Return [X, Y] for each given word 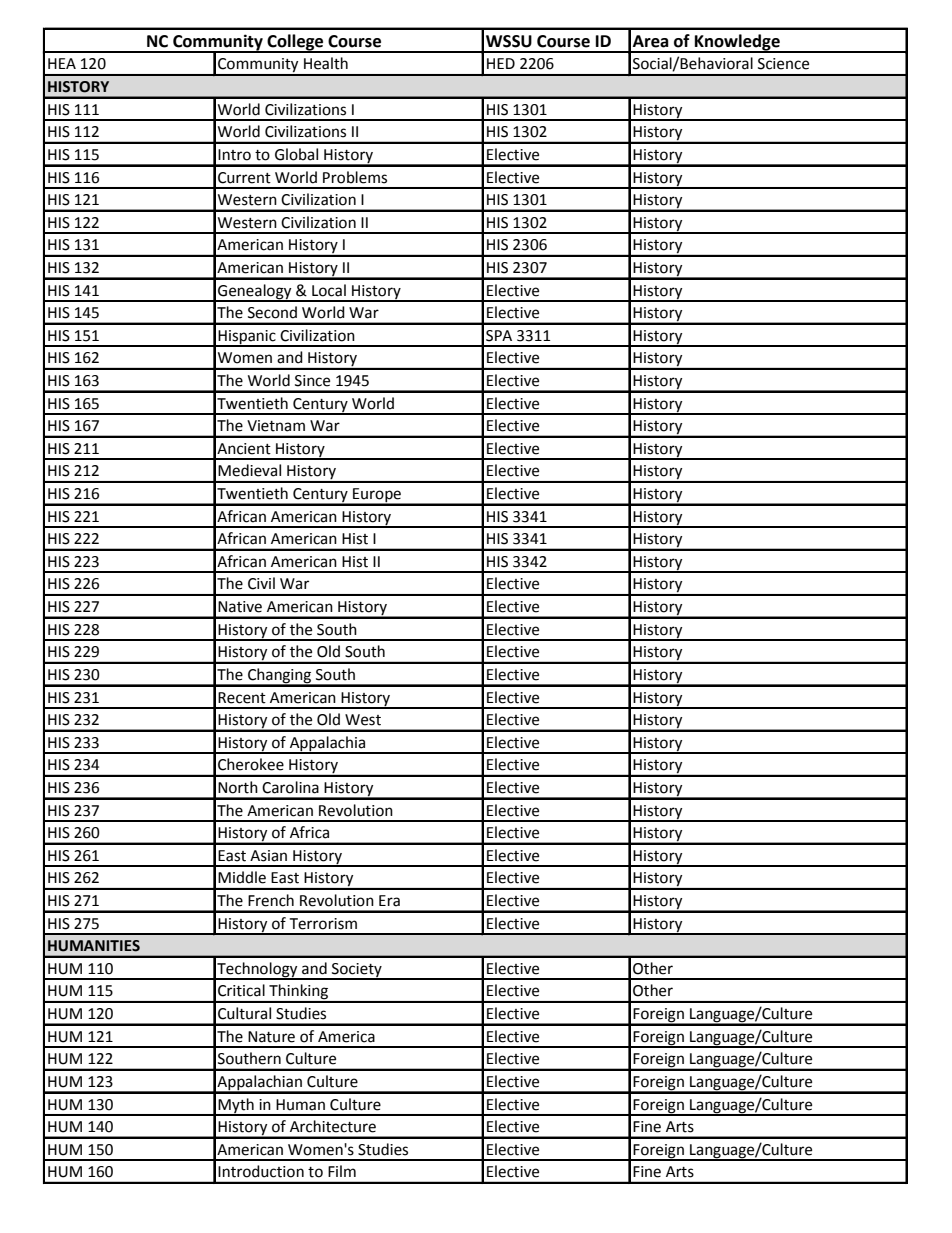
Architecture [333, 1126]
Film [342, 1171]
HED [501, 63]
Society [357, 971]
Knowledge [737, 43]
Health [326, 63]
